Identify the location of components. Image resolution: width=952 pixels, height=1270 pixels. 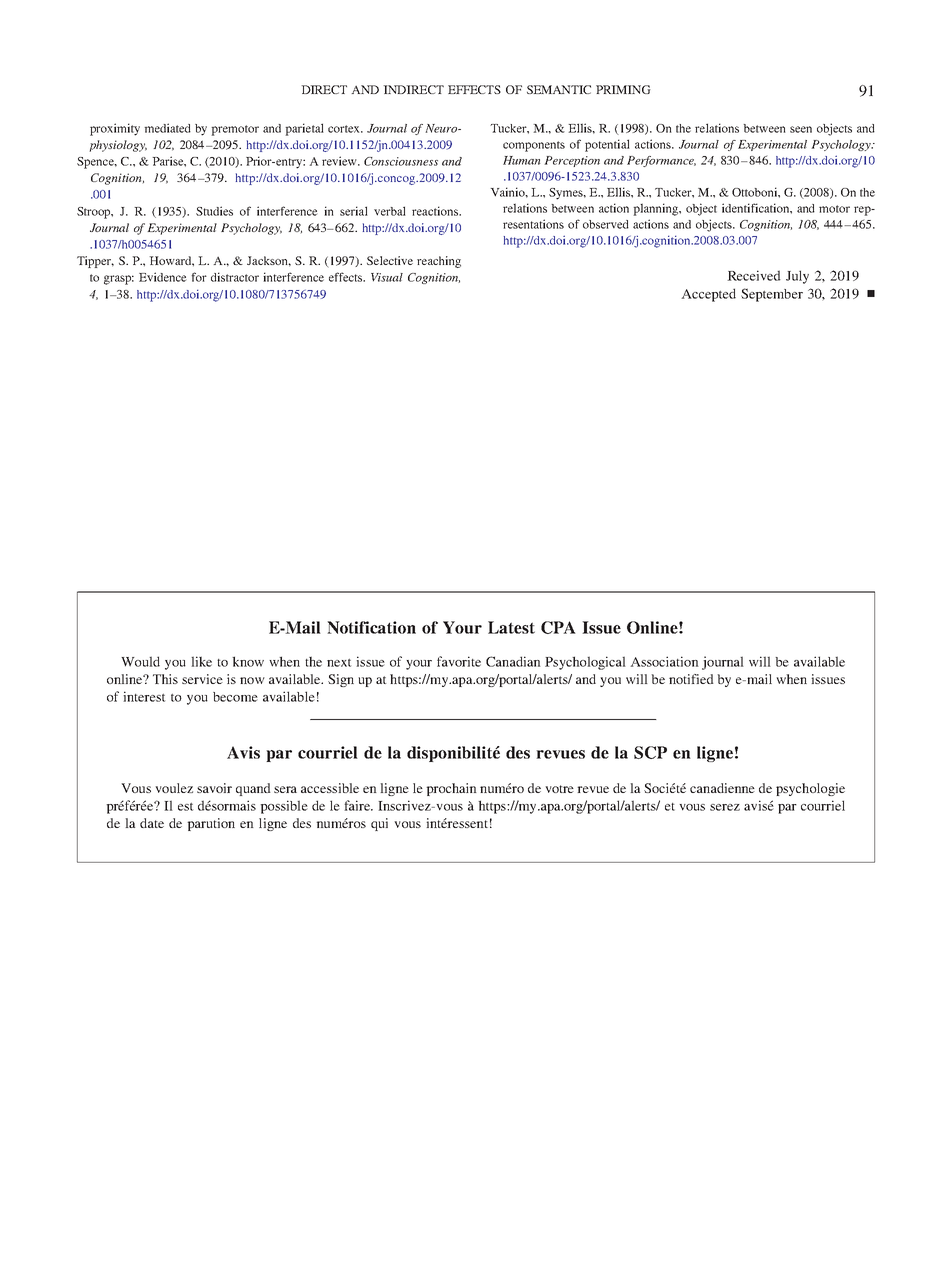
(534, 146).
